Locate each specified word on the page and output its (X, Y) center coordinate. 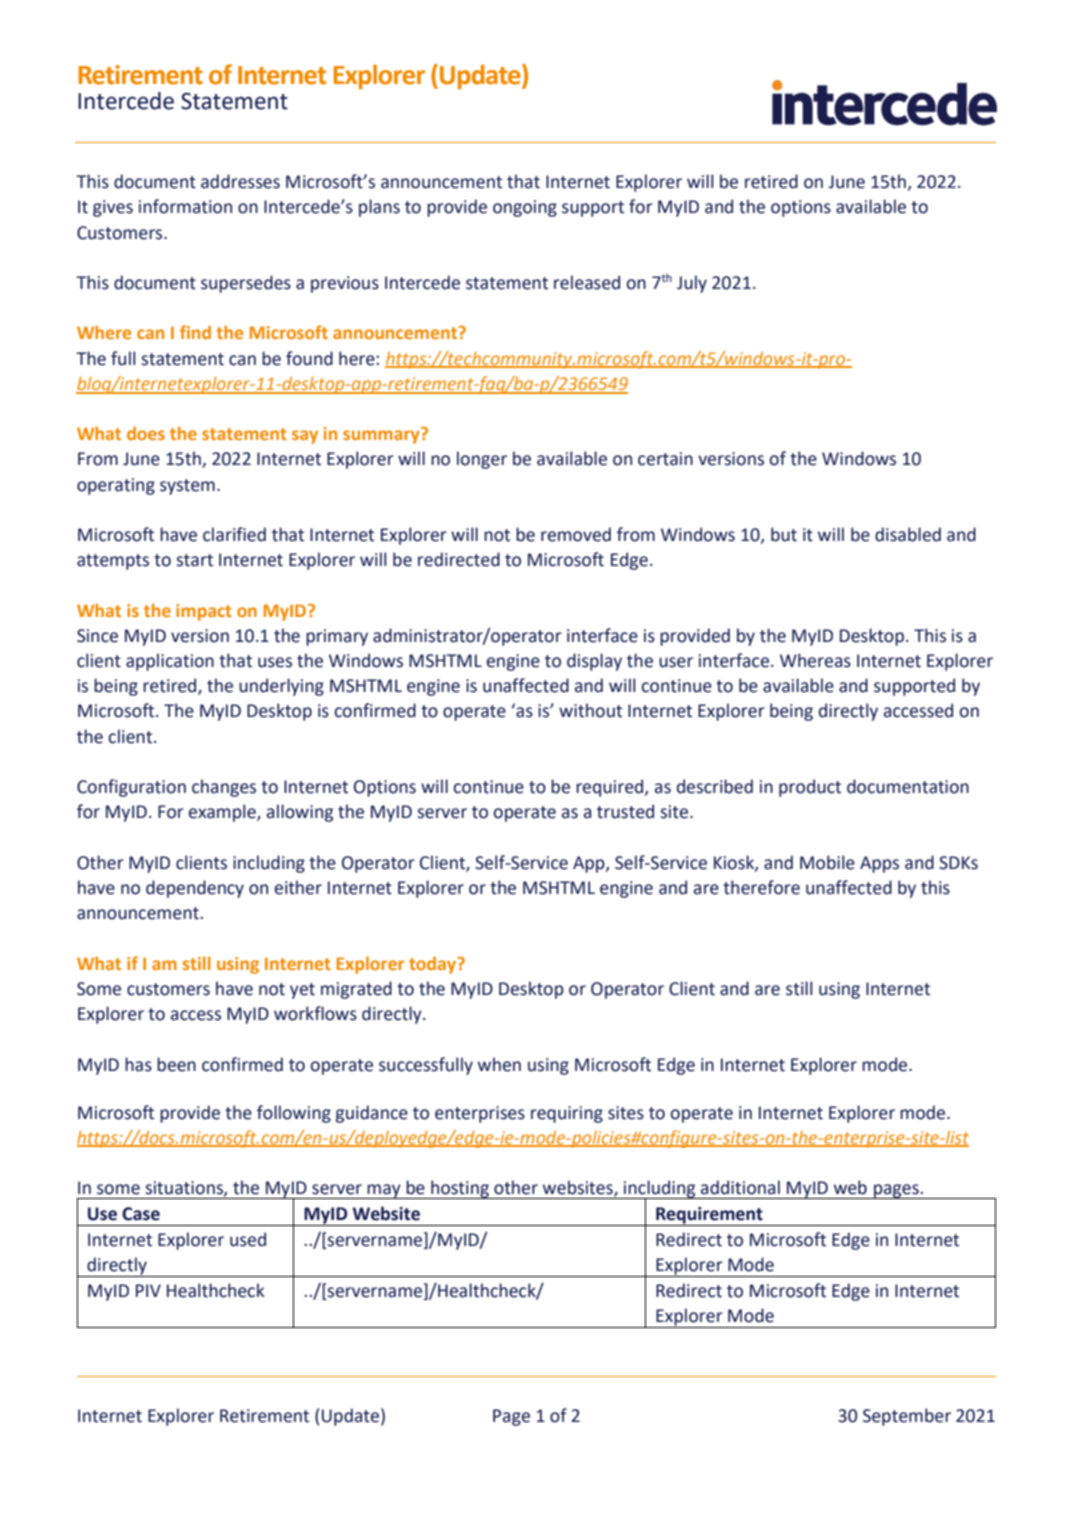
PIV (148, 1290)
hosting (460, 1189)
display (594, 662)
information (185, 206)
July (692, 284)
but (784, 534)
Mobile (827, 862)
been (176, 1064)
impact (203, 612)
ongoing (525, 208)
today (434, 965)
